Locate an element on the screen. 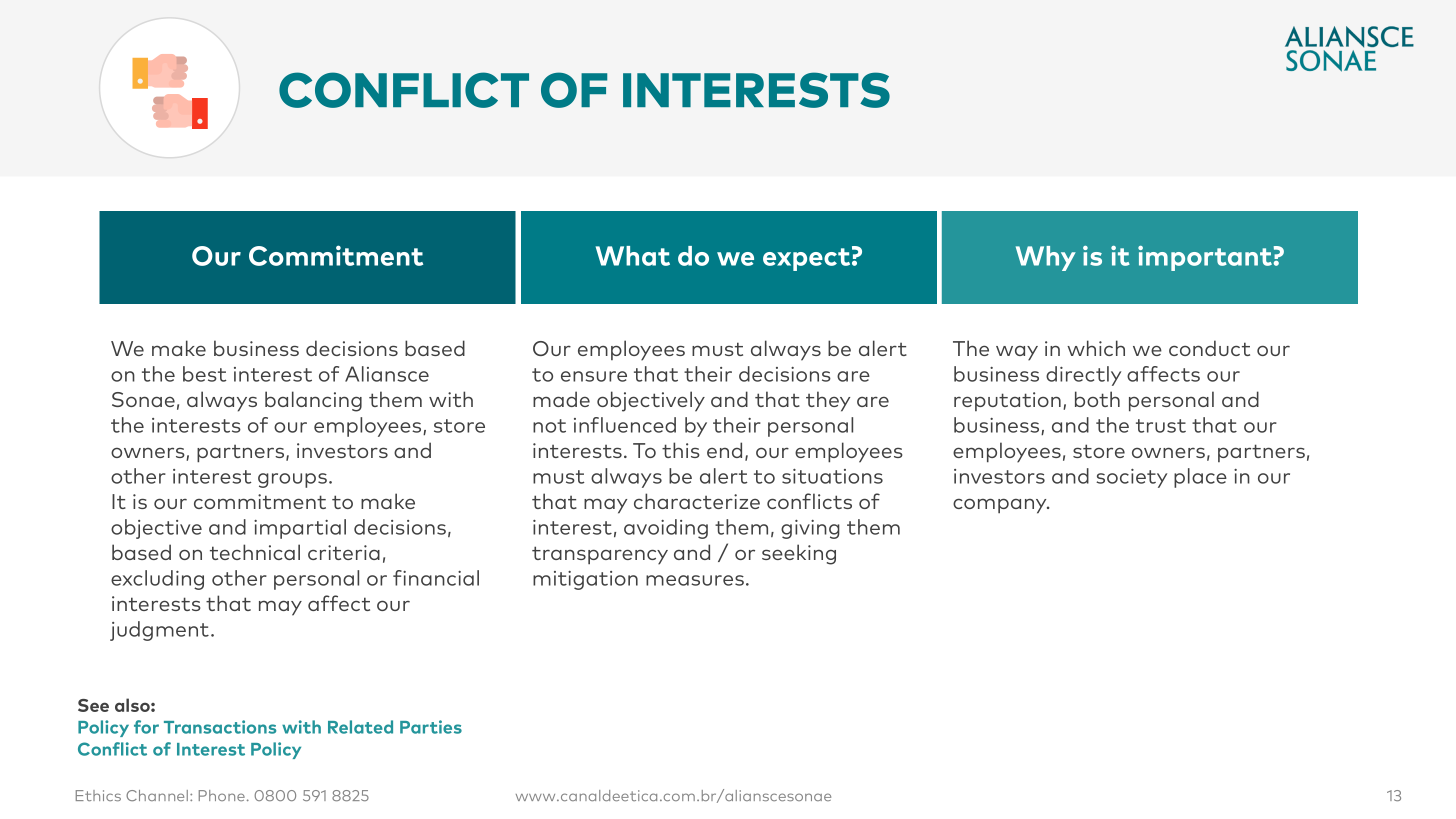  made is located at coordinates (561, 399).
